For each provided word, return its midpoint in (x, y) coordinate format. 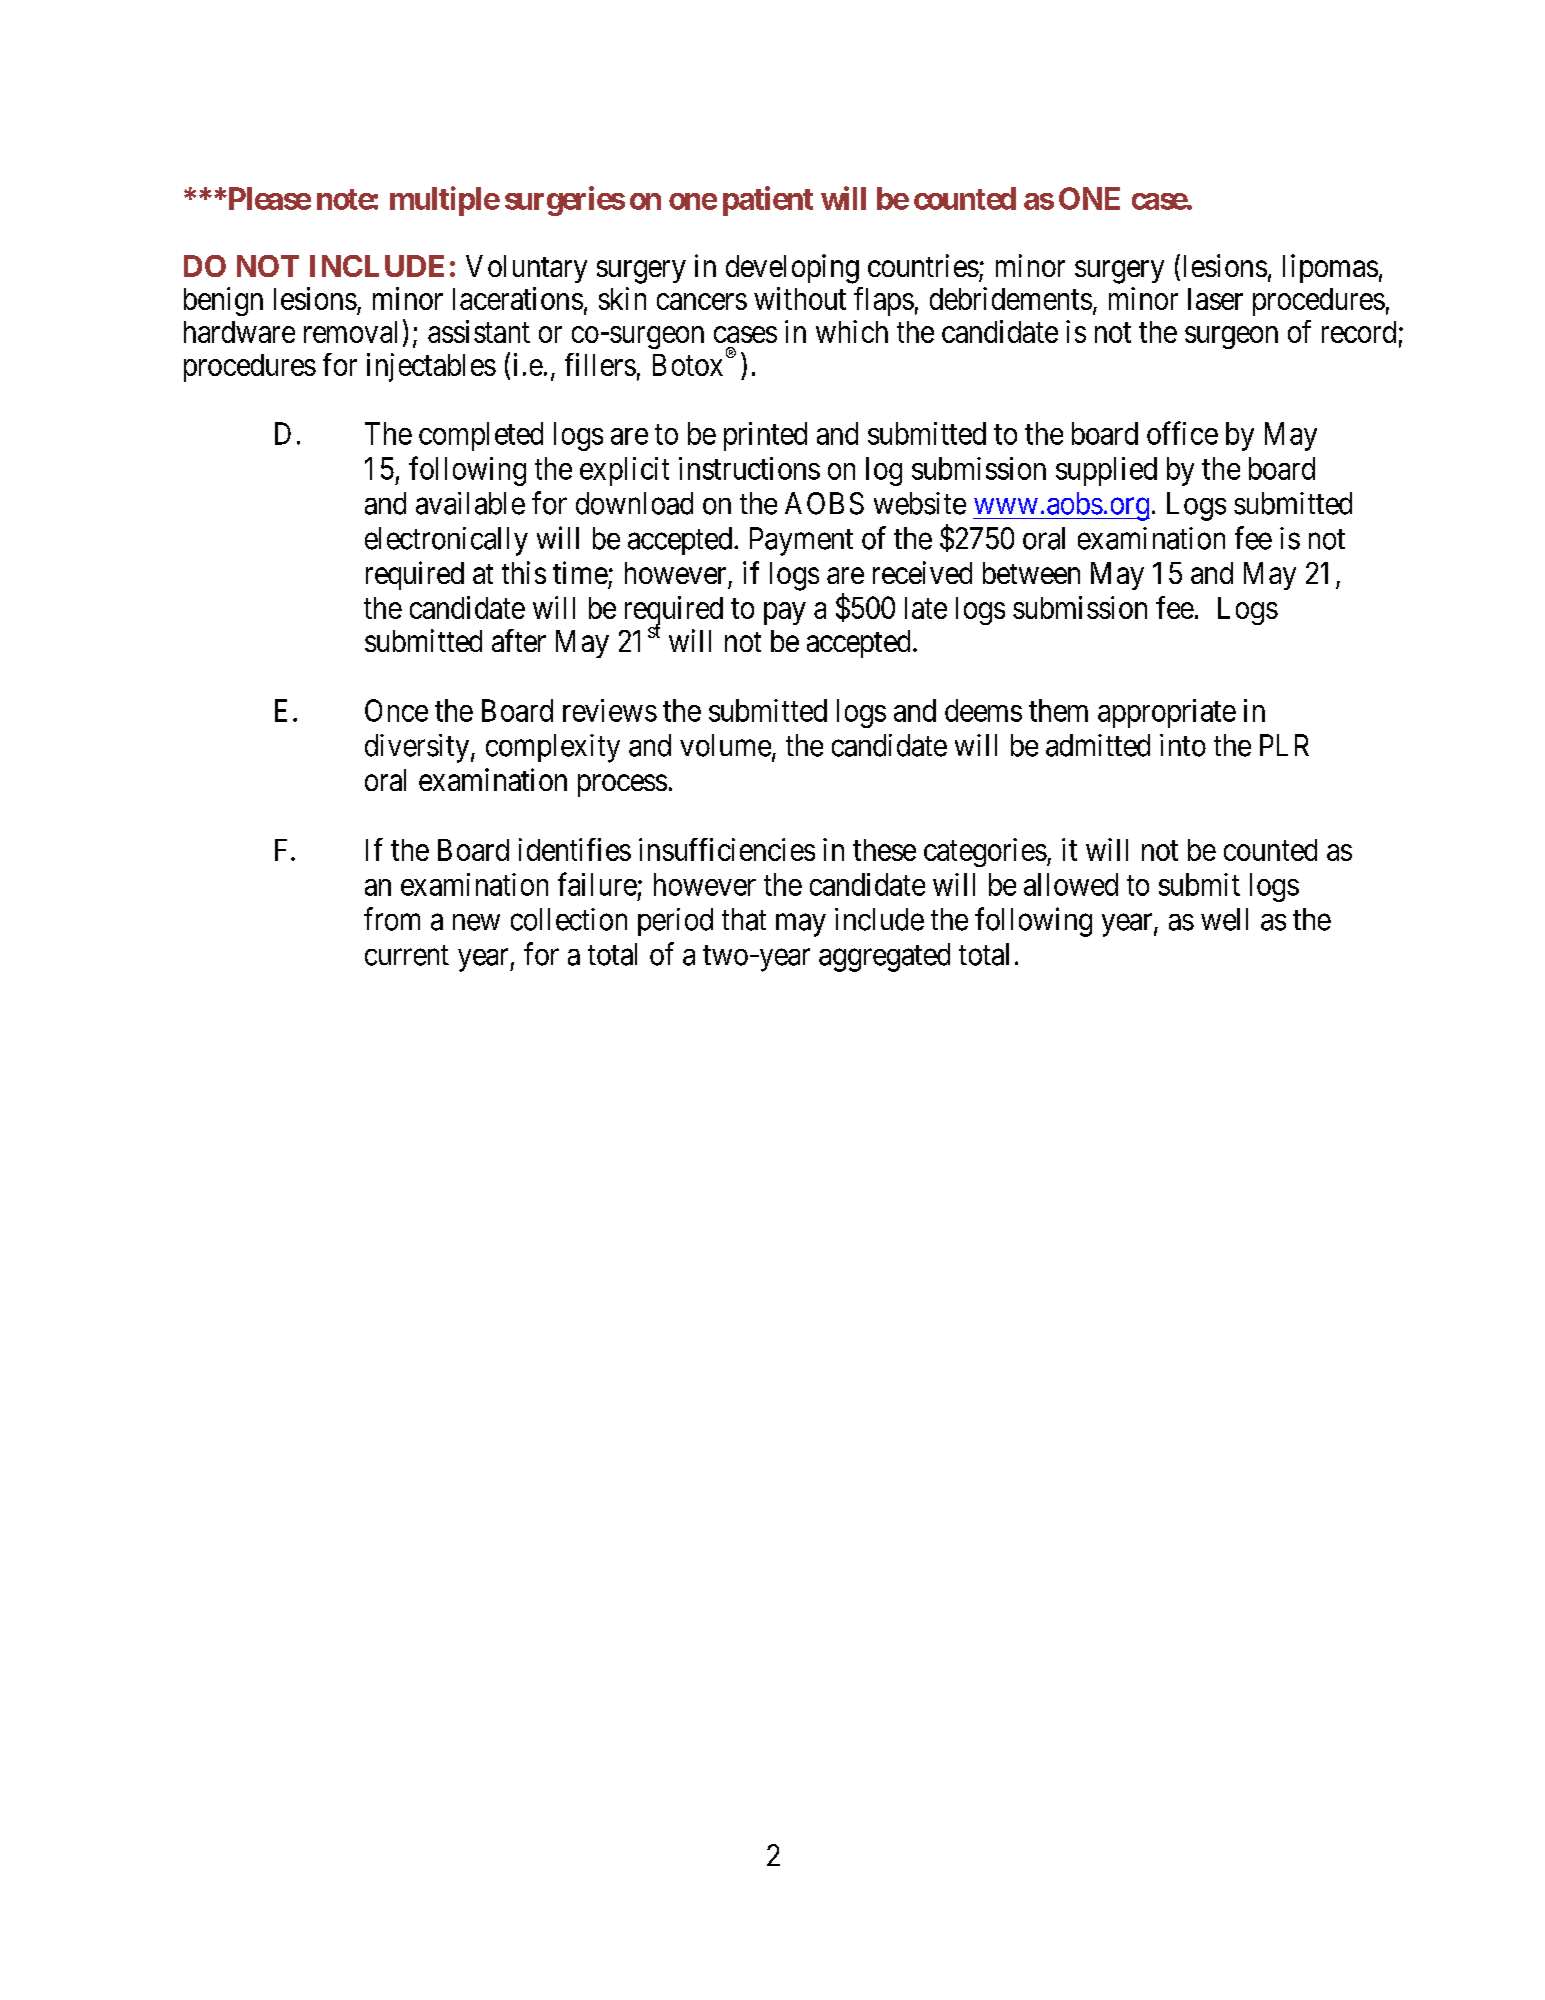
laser (1215, 299)
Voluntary (526, 269)
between (1031, 573)
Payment (801, 541)
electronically (446, 541)
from (392, 919)
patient (768, 201)
